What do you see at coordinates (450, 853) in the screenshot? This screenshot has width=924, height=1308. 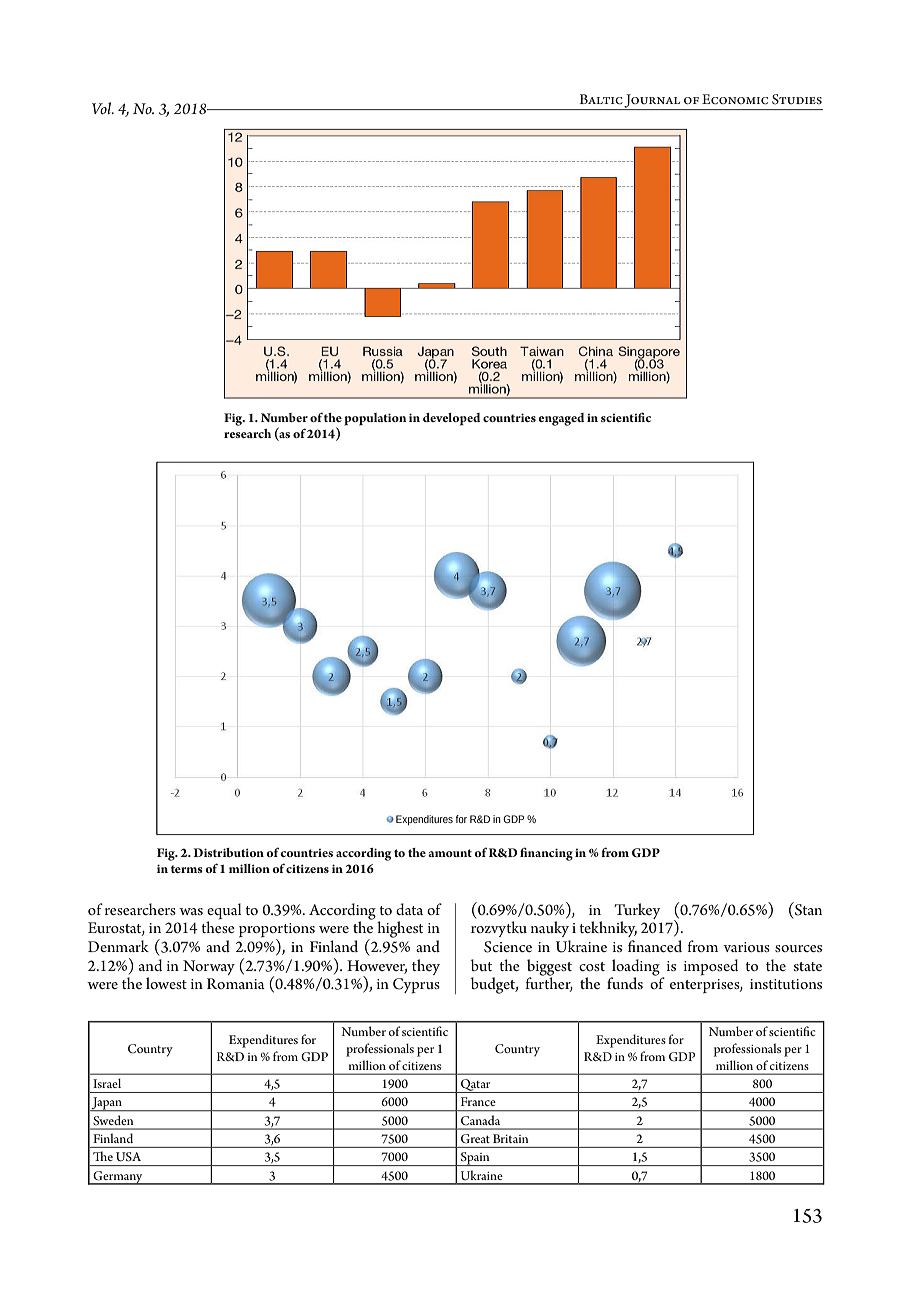 I see `amount` at bounding box center [450, 853].
